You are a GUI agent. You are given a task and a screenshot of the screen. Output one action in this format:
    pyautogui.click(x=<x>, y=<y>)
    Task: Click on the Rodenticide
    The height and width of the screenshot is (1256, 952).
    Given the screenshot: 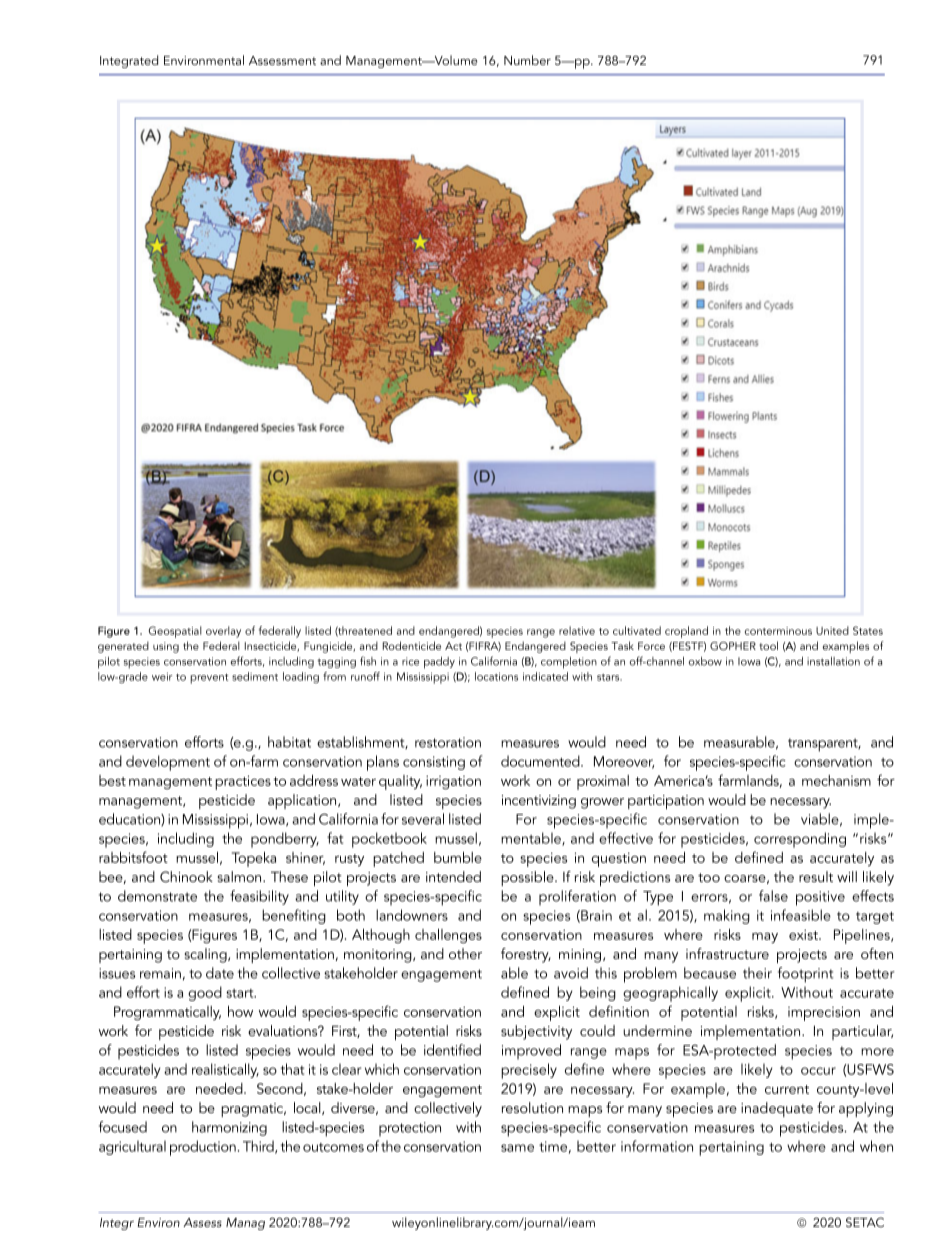 What is the action you would take?
    pyautogui.click(x=412, y=645)
